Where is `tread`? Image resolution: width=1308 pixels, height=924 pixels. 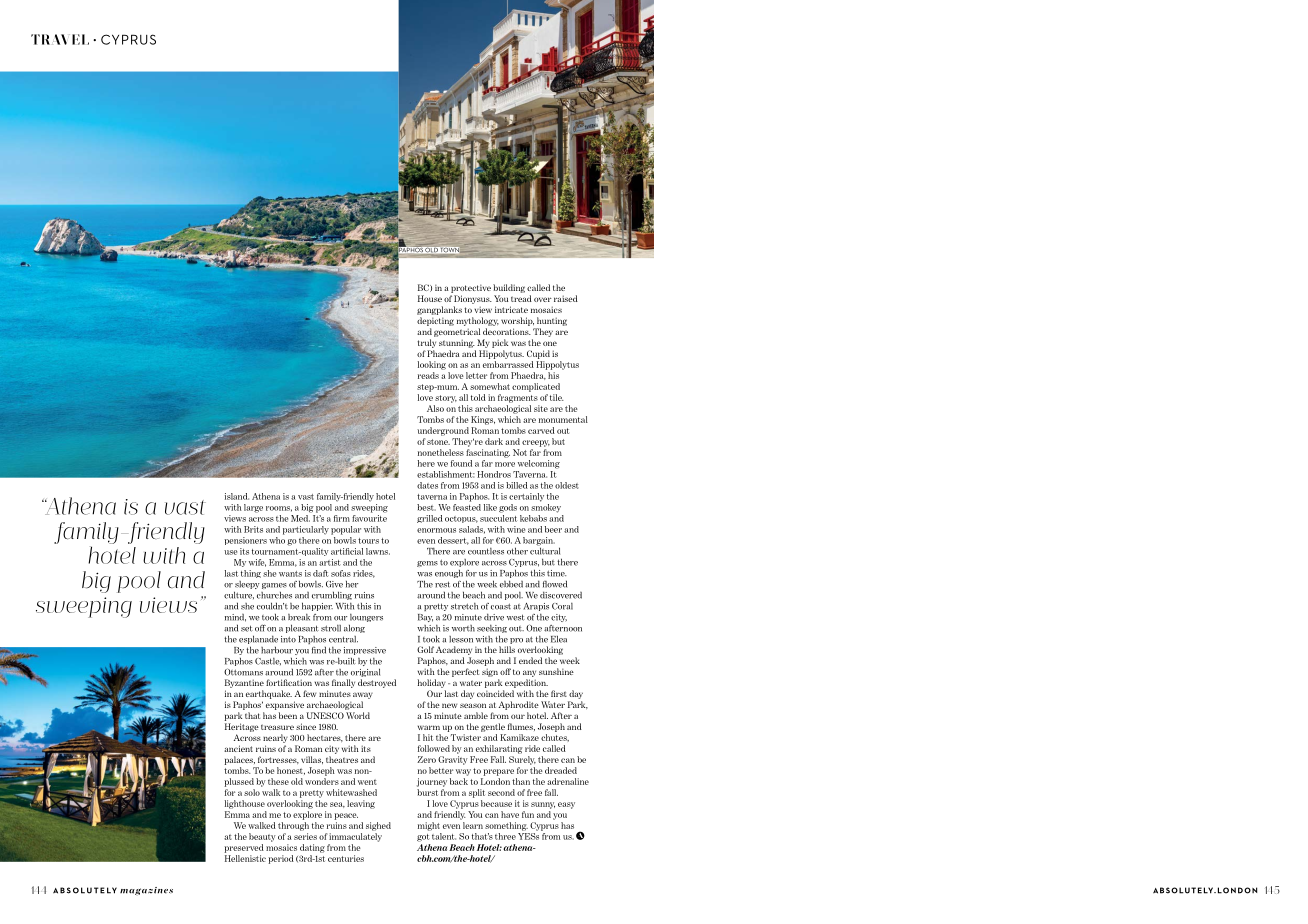 tread is located at coordinates (521, 298).
